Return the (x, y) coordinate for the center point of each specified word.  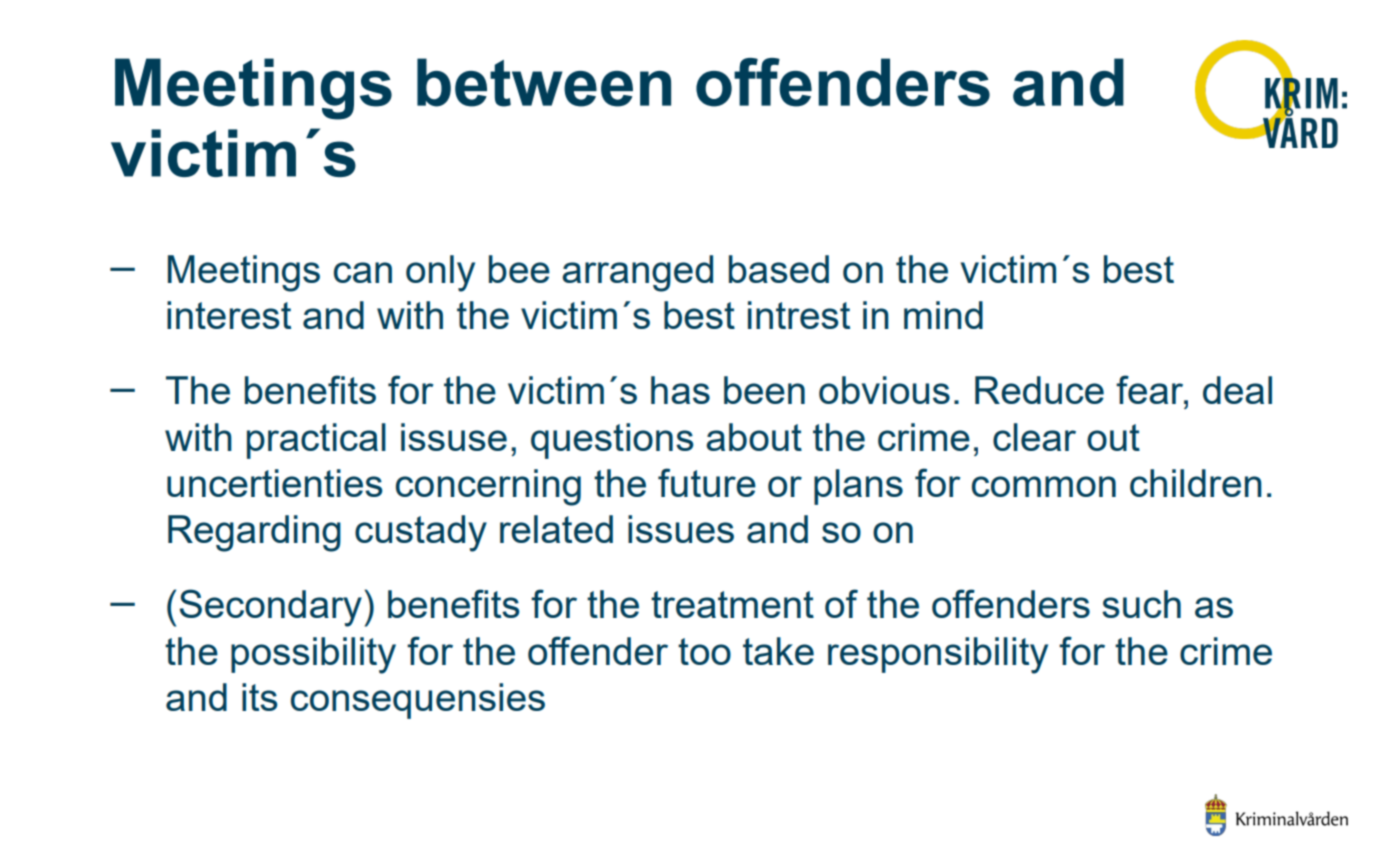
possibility (313, 655)
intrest (799, 315)
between (544, 82)
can (363, 272)
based (779, 269)
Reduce (1039, 390)
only (440, 273)
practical (316, 441)
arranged (637, 273)
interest (229, 315)
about (754, 437)
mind (943, 315)
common (1044, 486)
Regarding (254, 533)
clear (1034, 437)
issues (681, 529)
